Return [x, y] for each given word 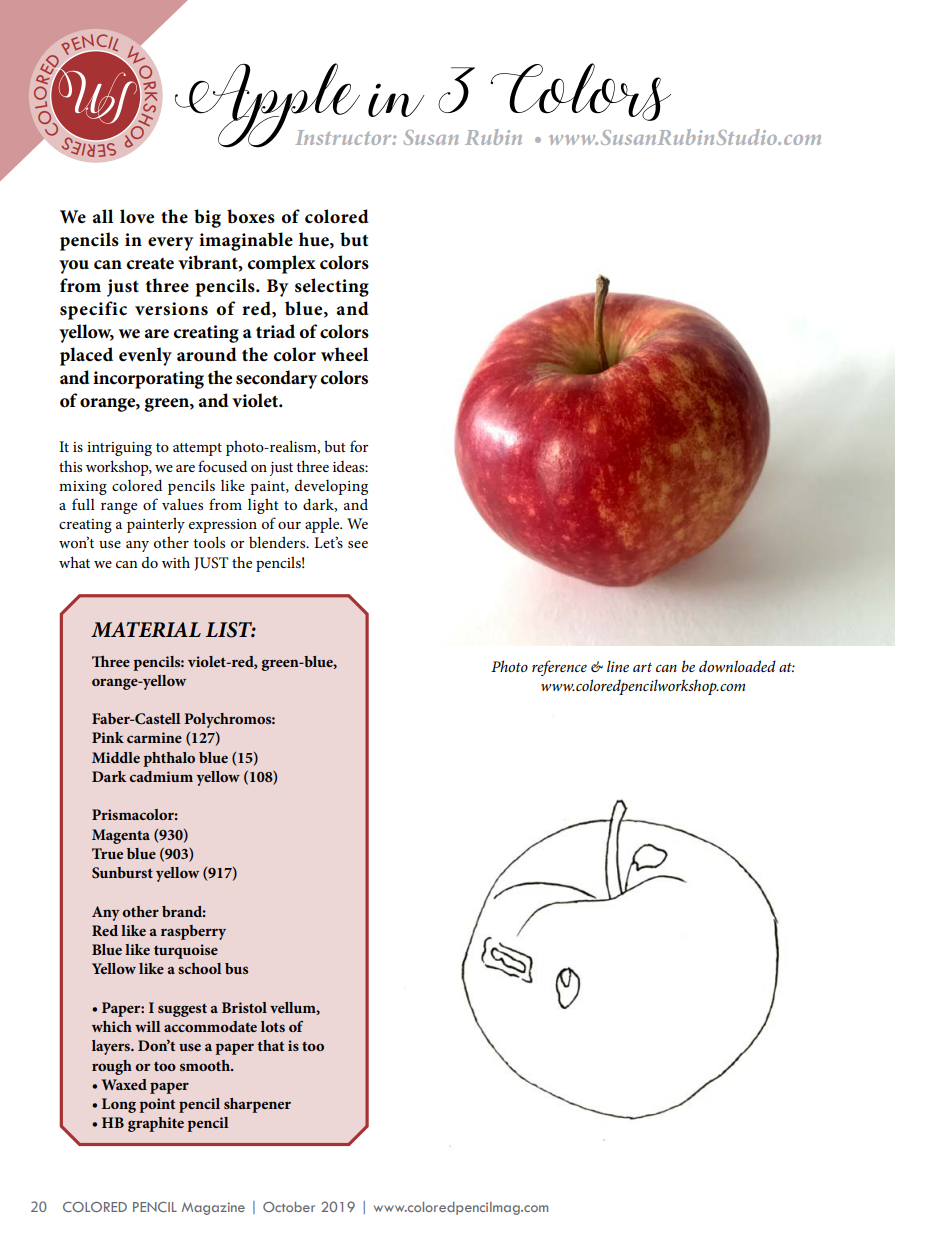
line [618, 666]
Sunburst [122, 873]
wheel [344, 354]
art [642, 667]
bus [236, 968]
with [176, 562]
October [289, 1207]
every [170, 244]
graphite [156, 1124]
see [358, 544]
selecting [332, 287]
